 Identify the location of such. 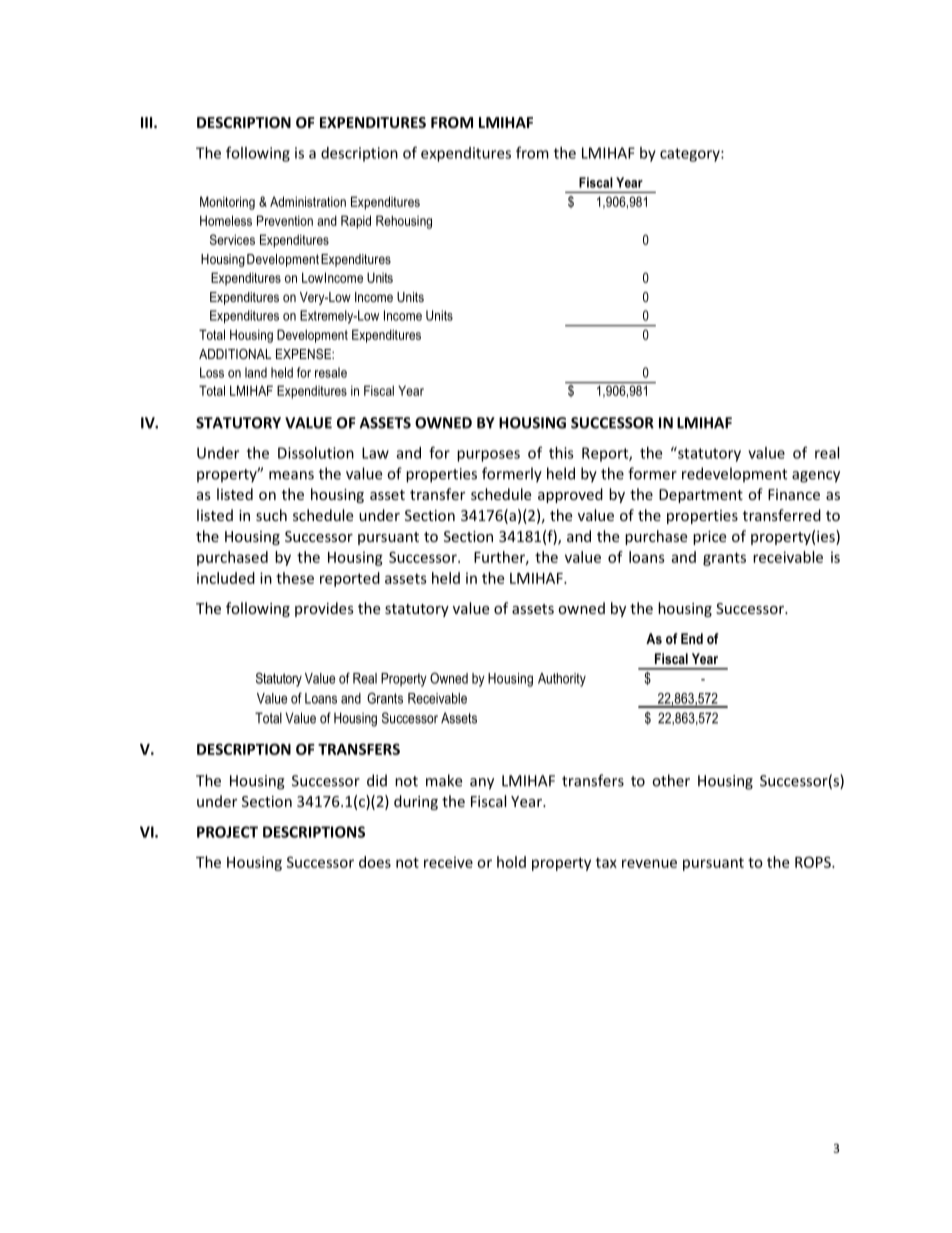
(271, 515).
